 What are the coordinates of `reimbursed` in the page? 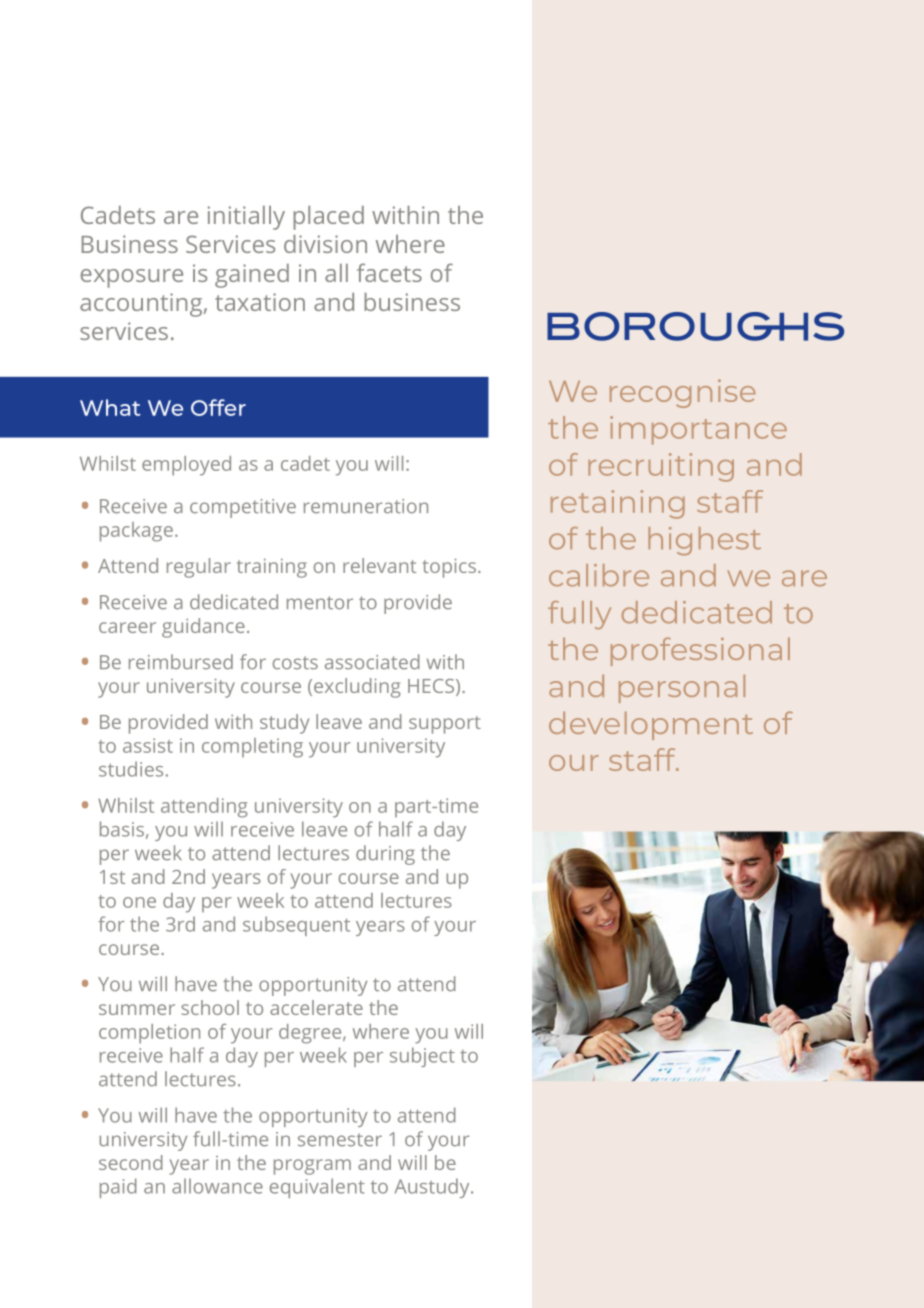 It's located at (181, 662).
